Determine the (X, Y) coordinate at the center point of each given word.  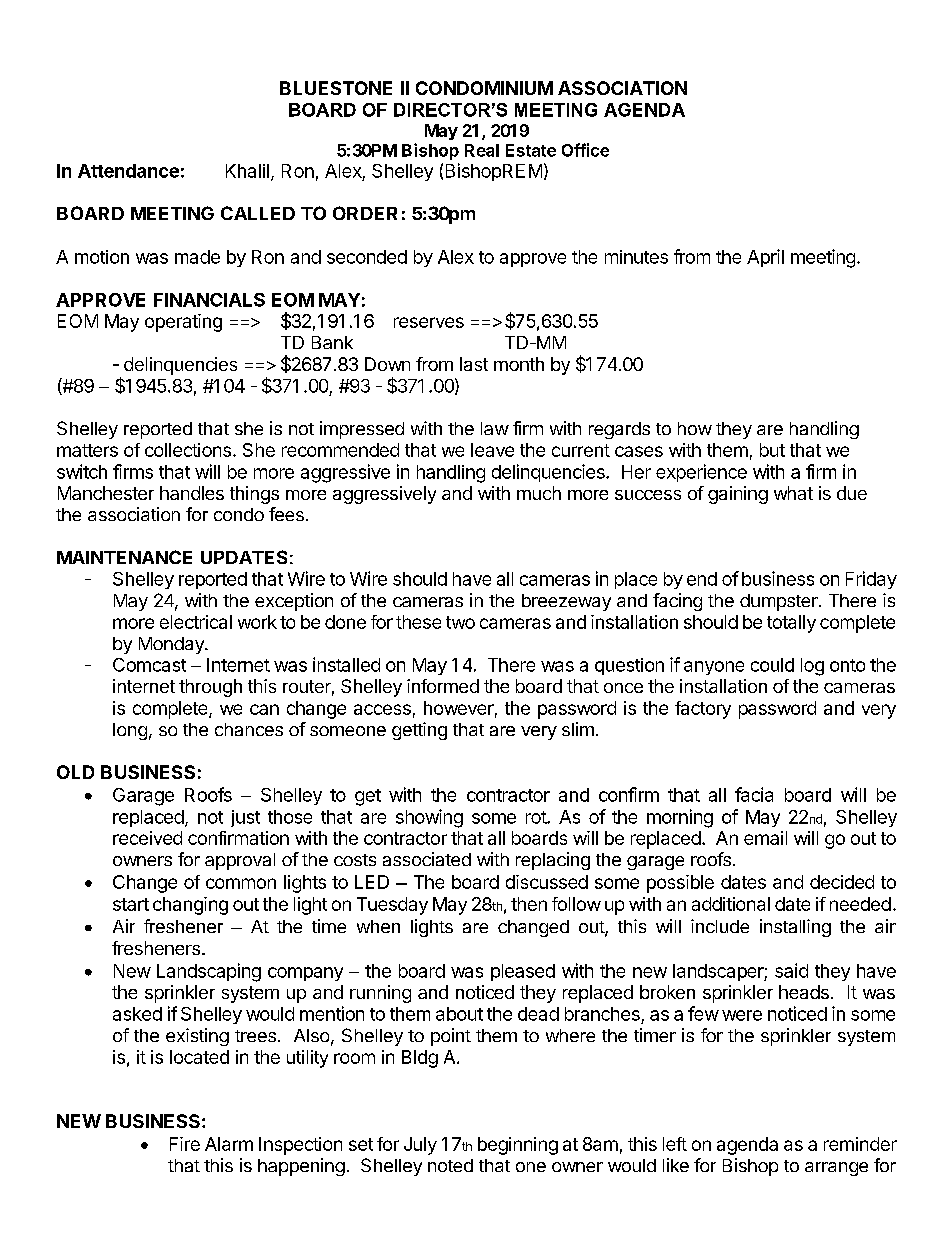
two (460, 622)
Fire (185, 1144)
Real (482, 150)
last (474, 364)
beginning (518, 1146)
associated (427, 859)
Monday (172, 645)
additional (731, 904)
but (772, 450)
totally (791, 624)
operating (183, 323)
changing (190, 906)
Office (585, 150)
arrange (836, 1169)
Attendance (128, 171)
